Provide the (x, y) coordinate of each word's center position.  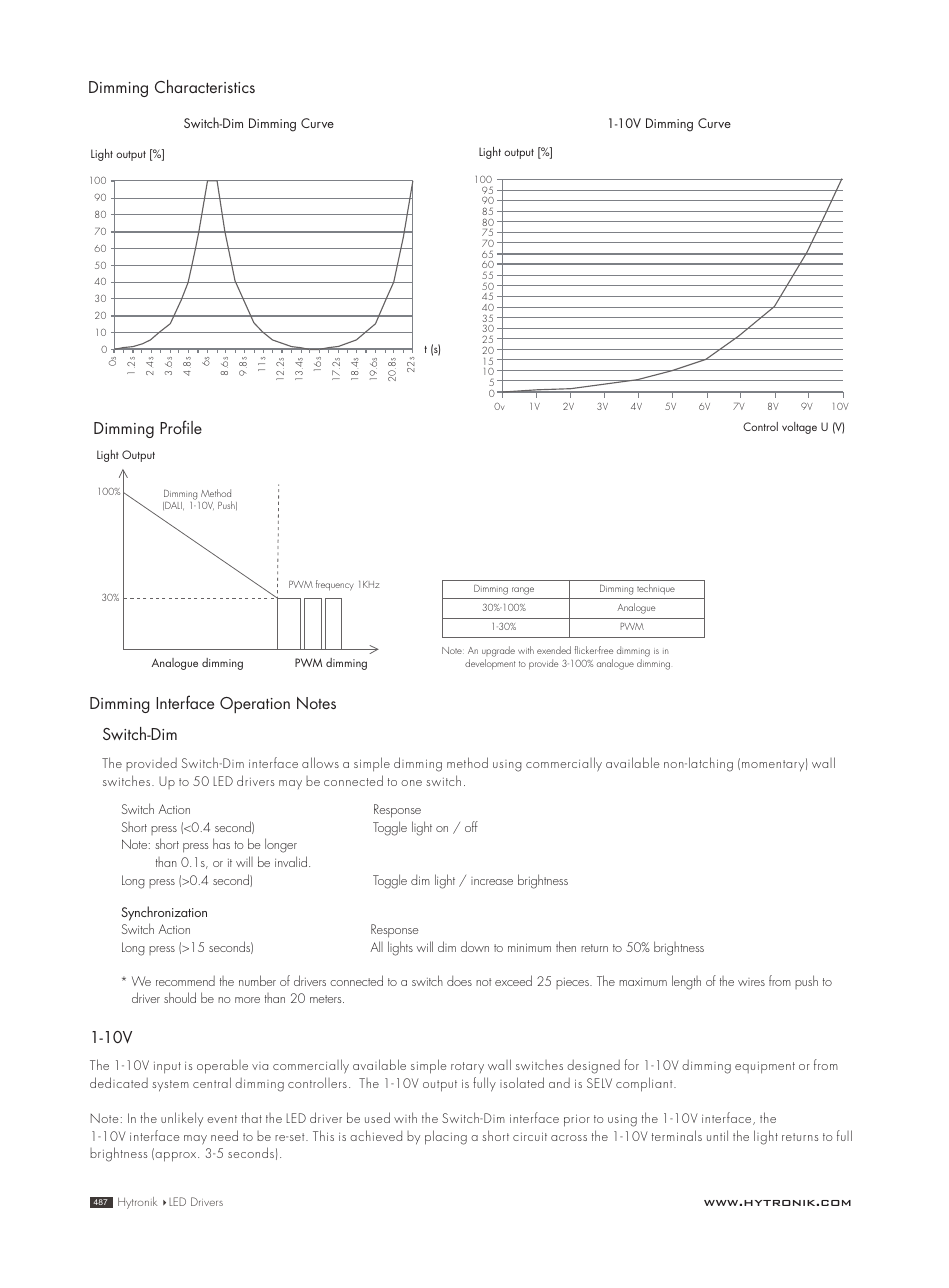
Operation (255, 705)
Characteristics (205, 86)
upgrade (498, 653)
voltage (799, 428)
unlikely (182, 1119)
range (523, 591)
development (490, 664)
